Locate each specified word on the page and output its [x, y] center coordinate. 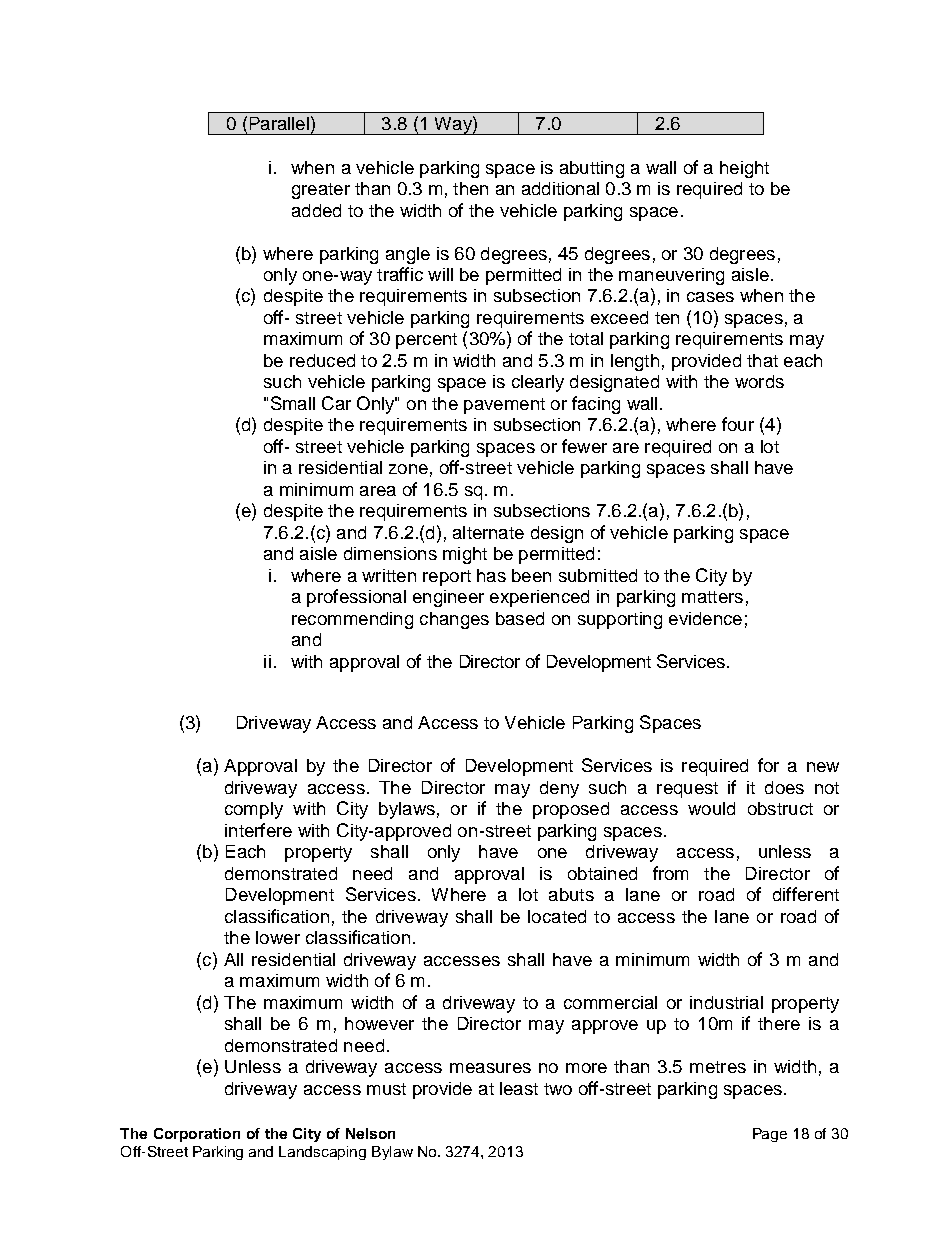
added [316, 210]
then [470, 188]
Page [770, 1135]
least [519, 1088]
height [744, 169]
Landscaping [322, 1153]
